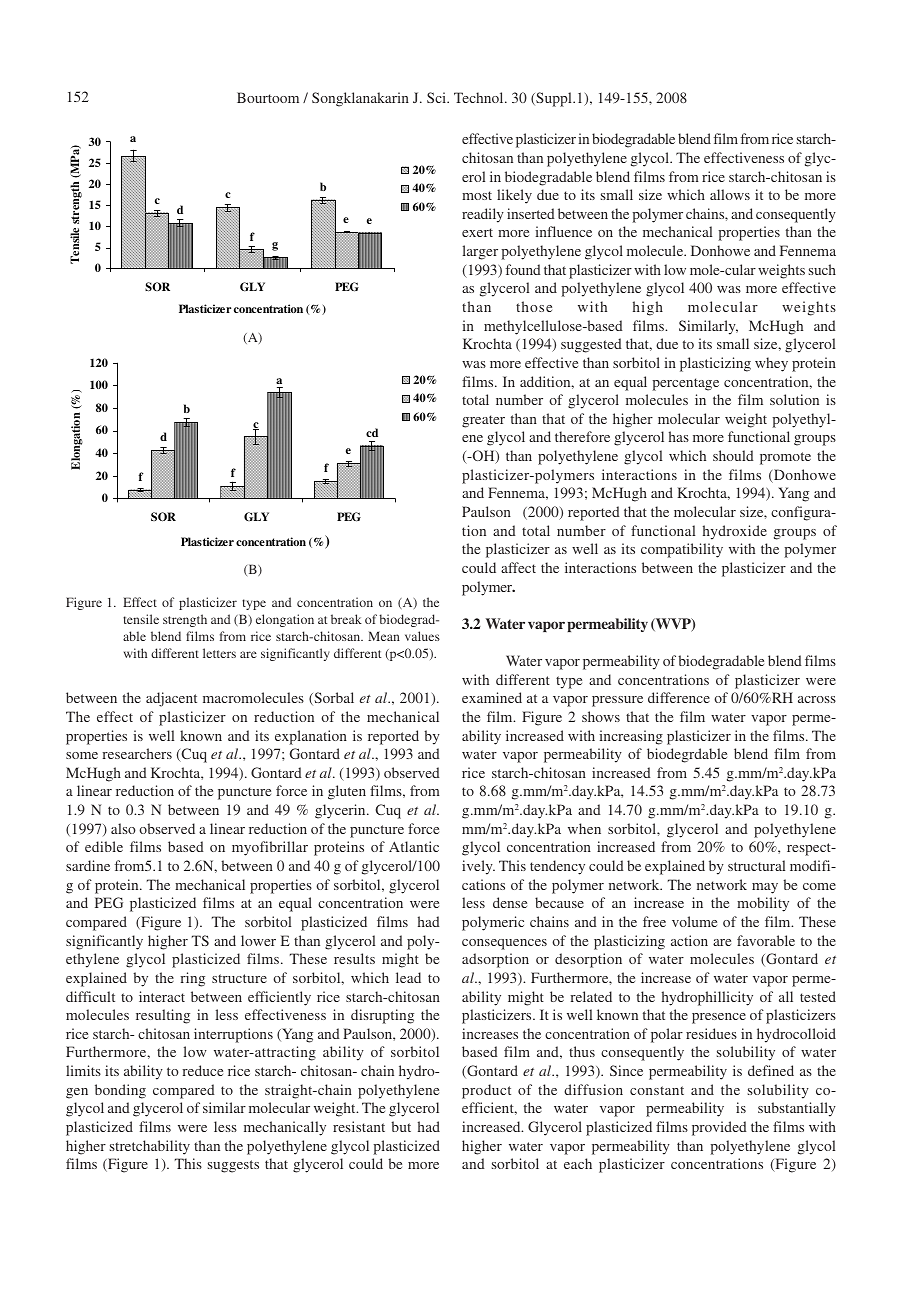  I want to click on suggests, so click(233, 1166).
